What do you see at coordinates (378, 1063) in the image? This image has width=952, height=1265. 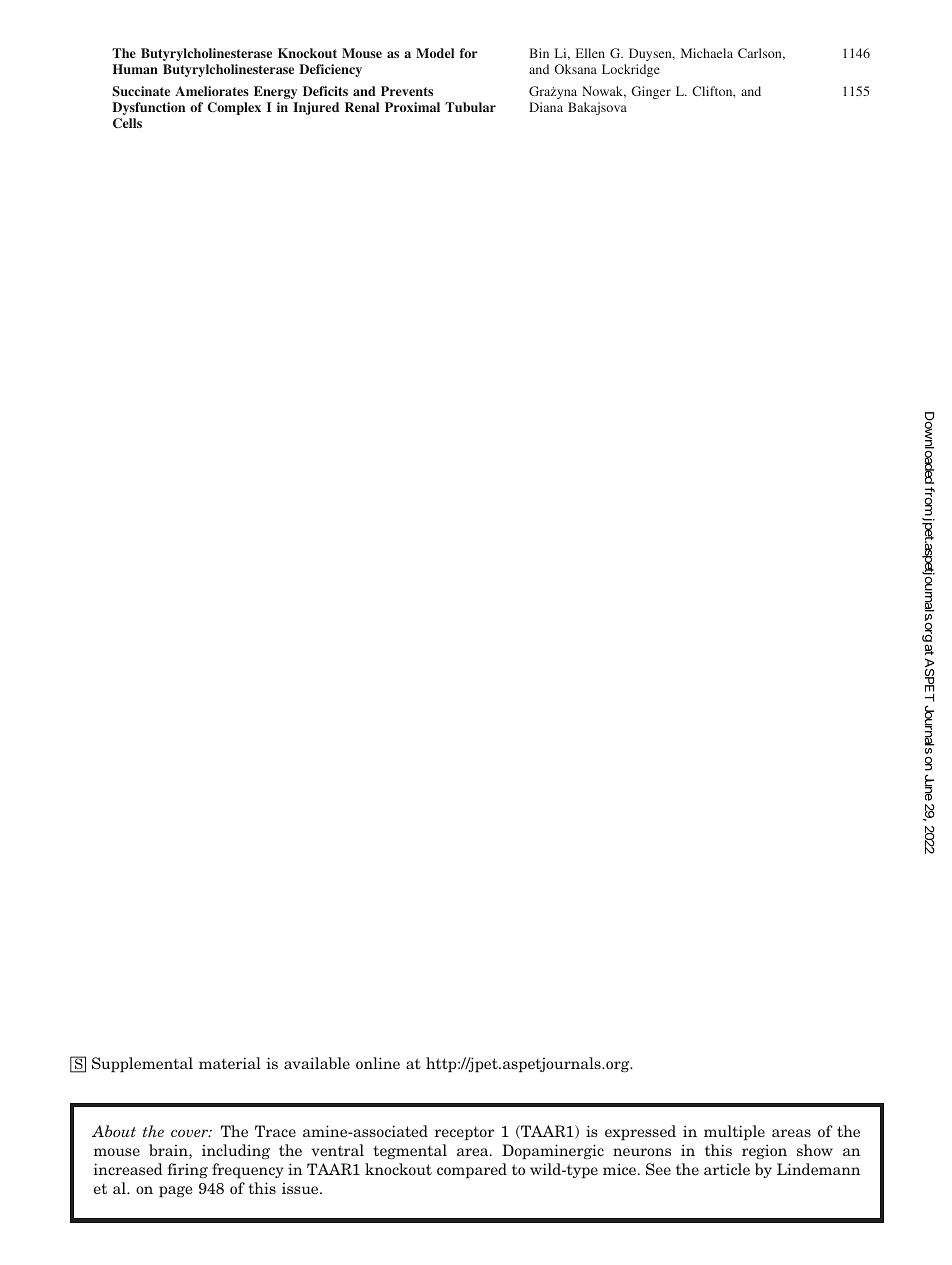 I see `online` at bounding box center [378, 1063].
